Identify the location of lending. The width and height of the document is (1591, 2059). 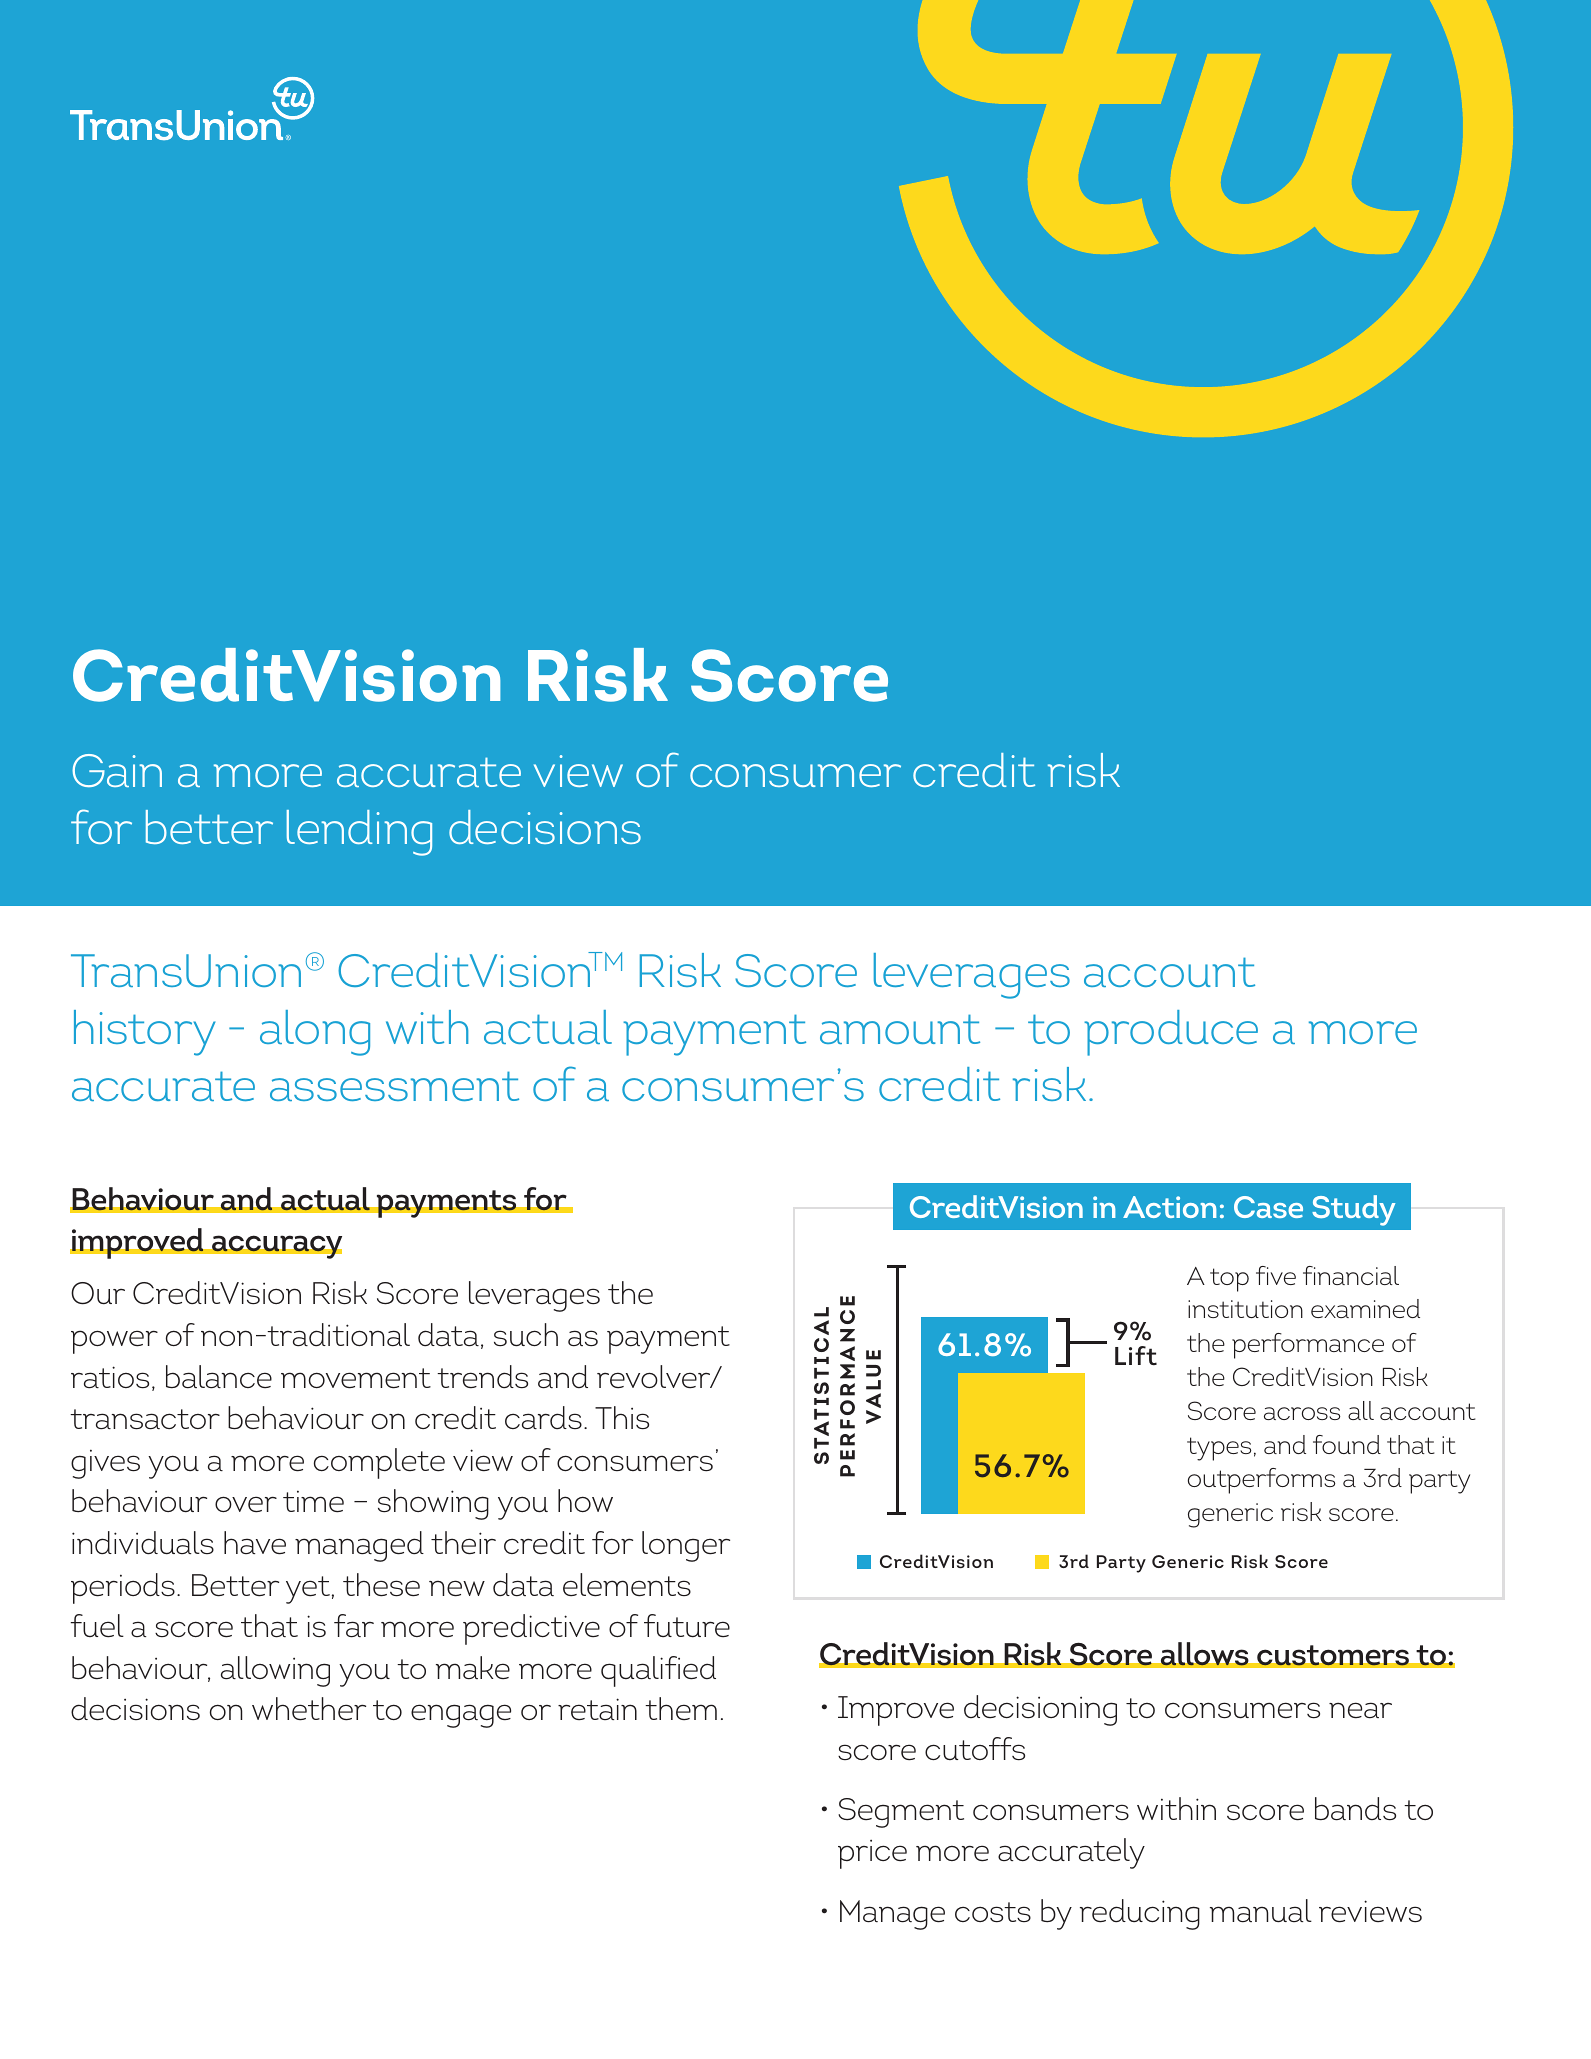
(359, 833).
